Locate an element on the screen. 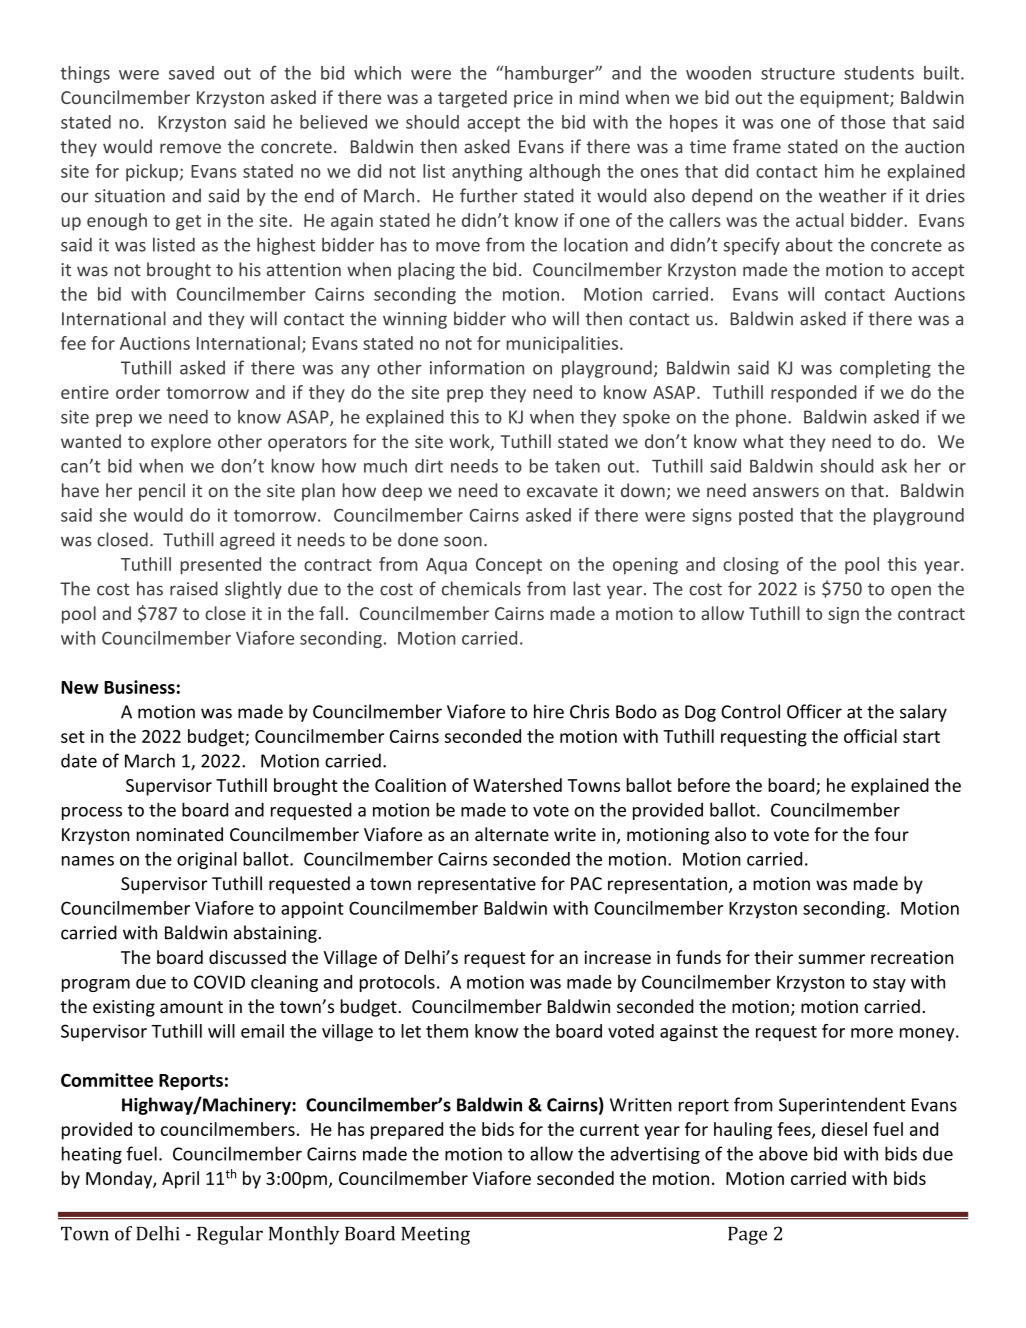 The width and height of the screenshot is (1026, 1328). four is located at coordinates (891, 834).
